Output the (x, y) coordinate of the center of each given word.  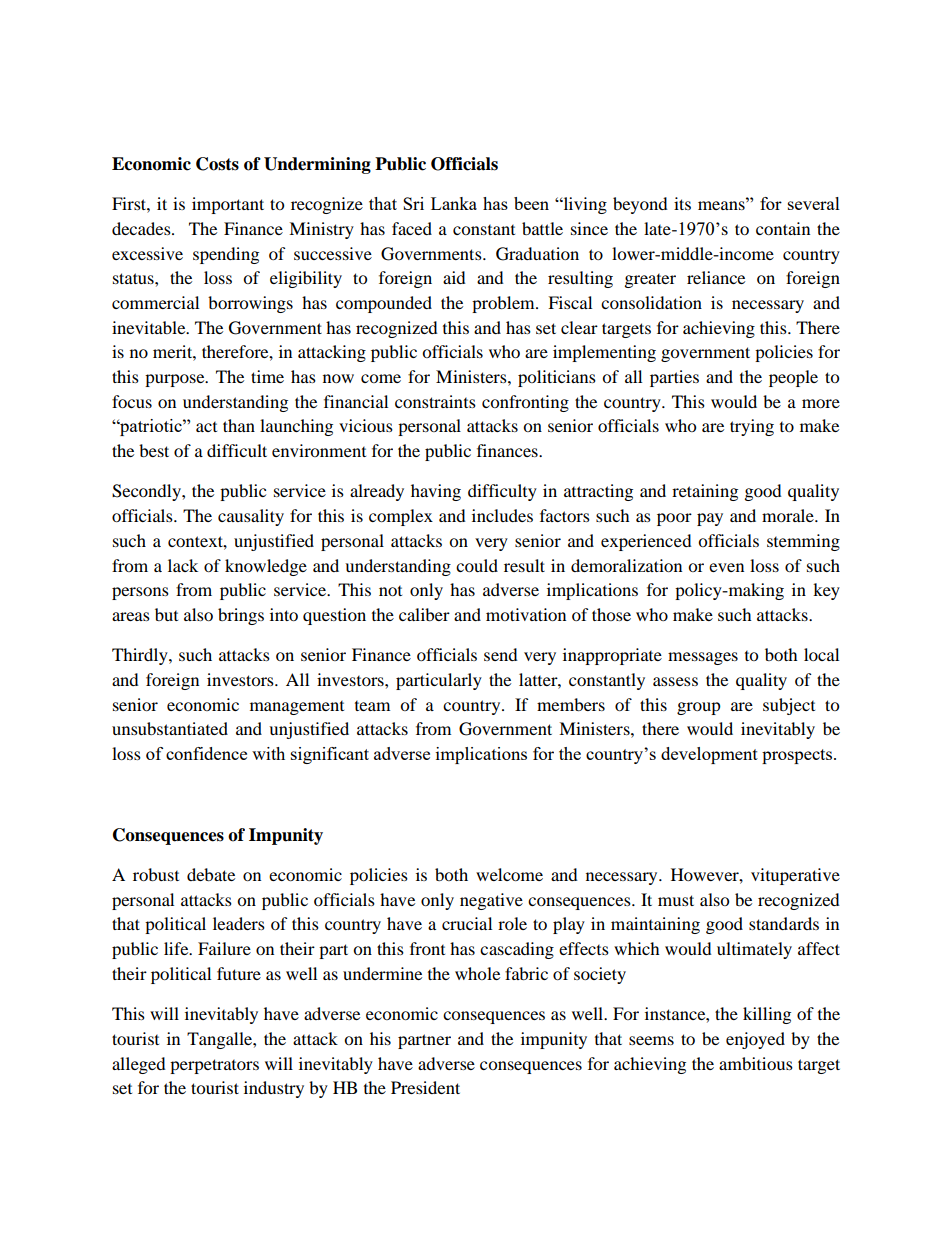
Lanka (454, 203)
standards (784, 923)
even (726, 567)
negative (491, 901)
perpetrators (214, 1066)
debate (211, 874)
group (699, 708)
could (477, 565)
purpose (176, 380)
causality (251, 517)
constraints (435, 401)
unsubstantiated (170, 728)
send (501, 654)
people (793, 378)
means (722, 204)
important (228, 205)
